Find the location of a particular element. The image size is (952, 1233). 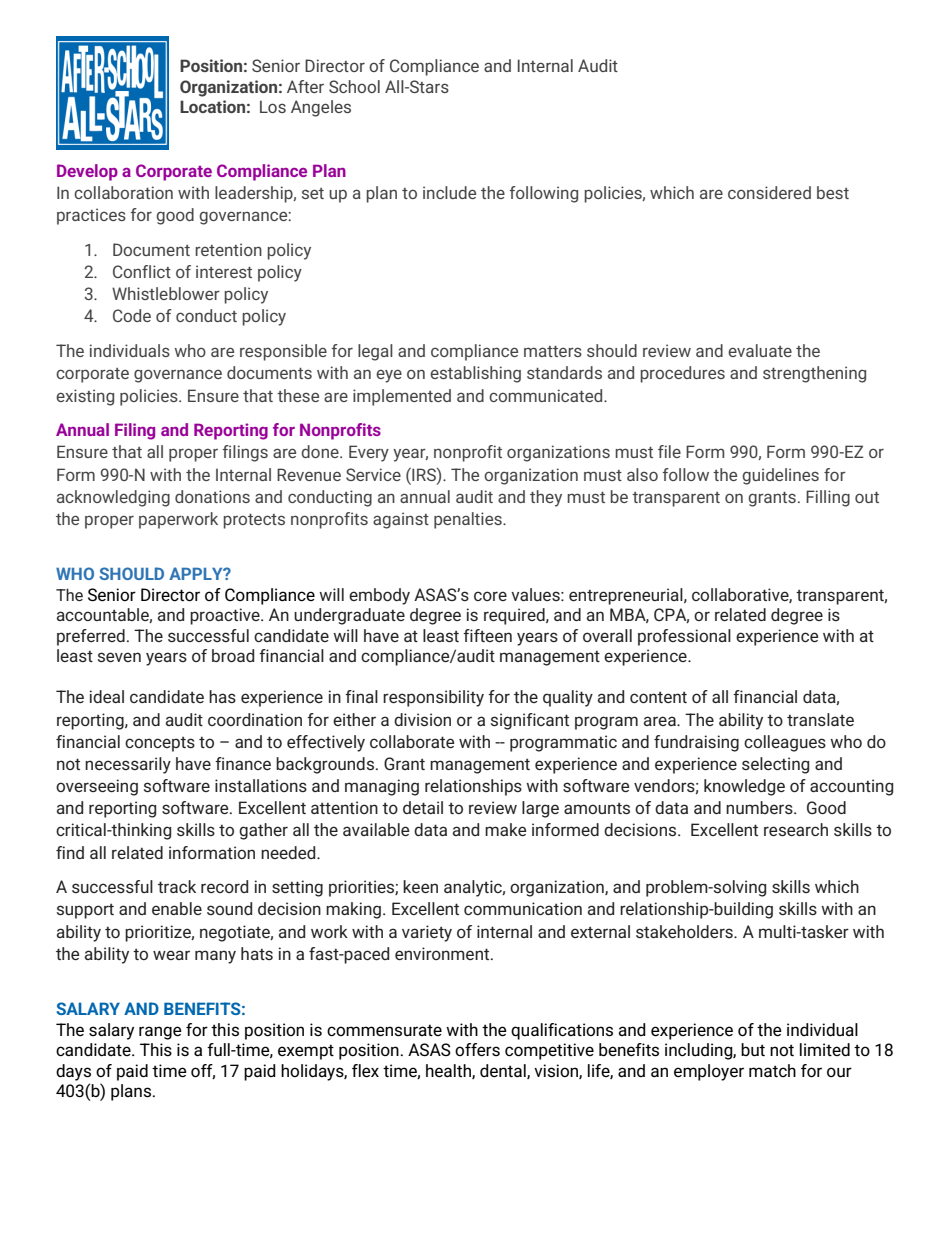

core is located at coordinates (490, 596).
